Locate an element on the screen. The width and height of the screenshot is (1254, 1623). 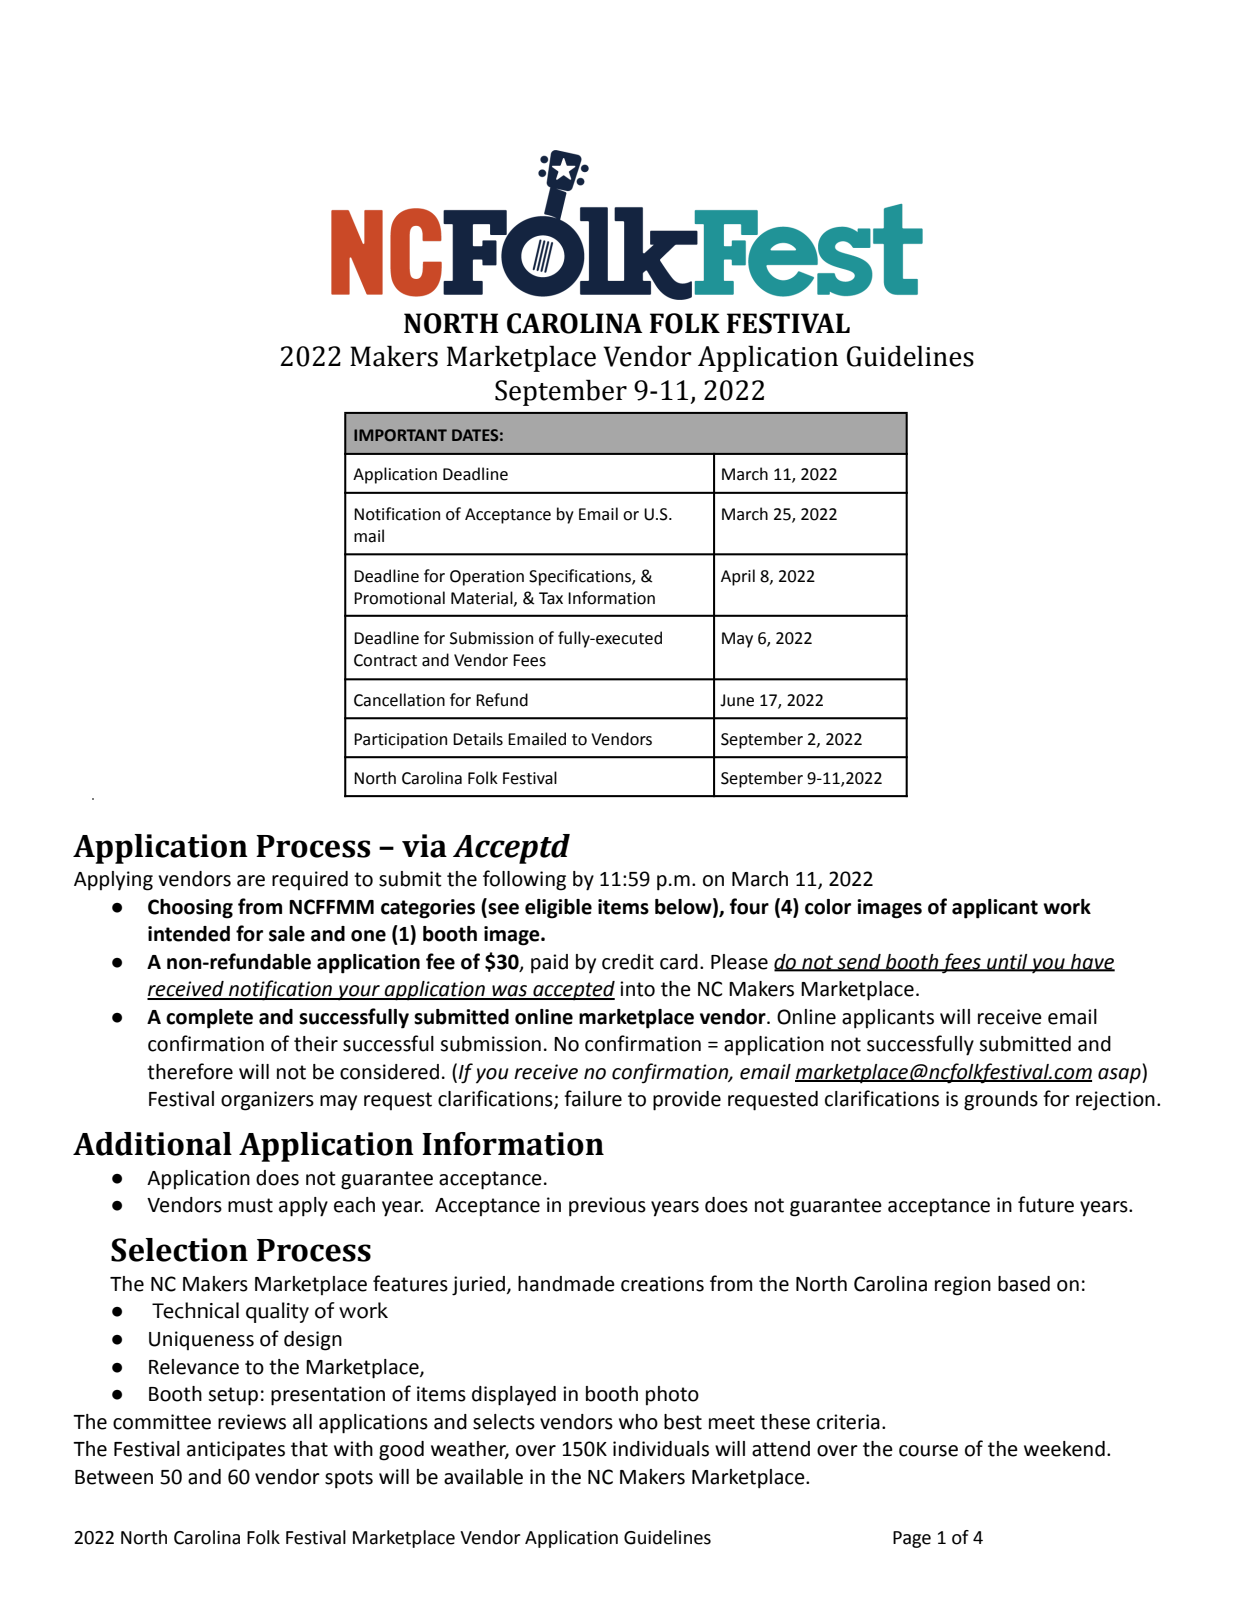
April is located at coordinates (738, 577).
